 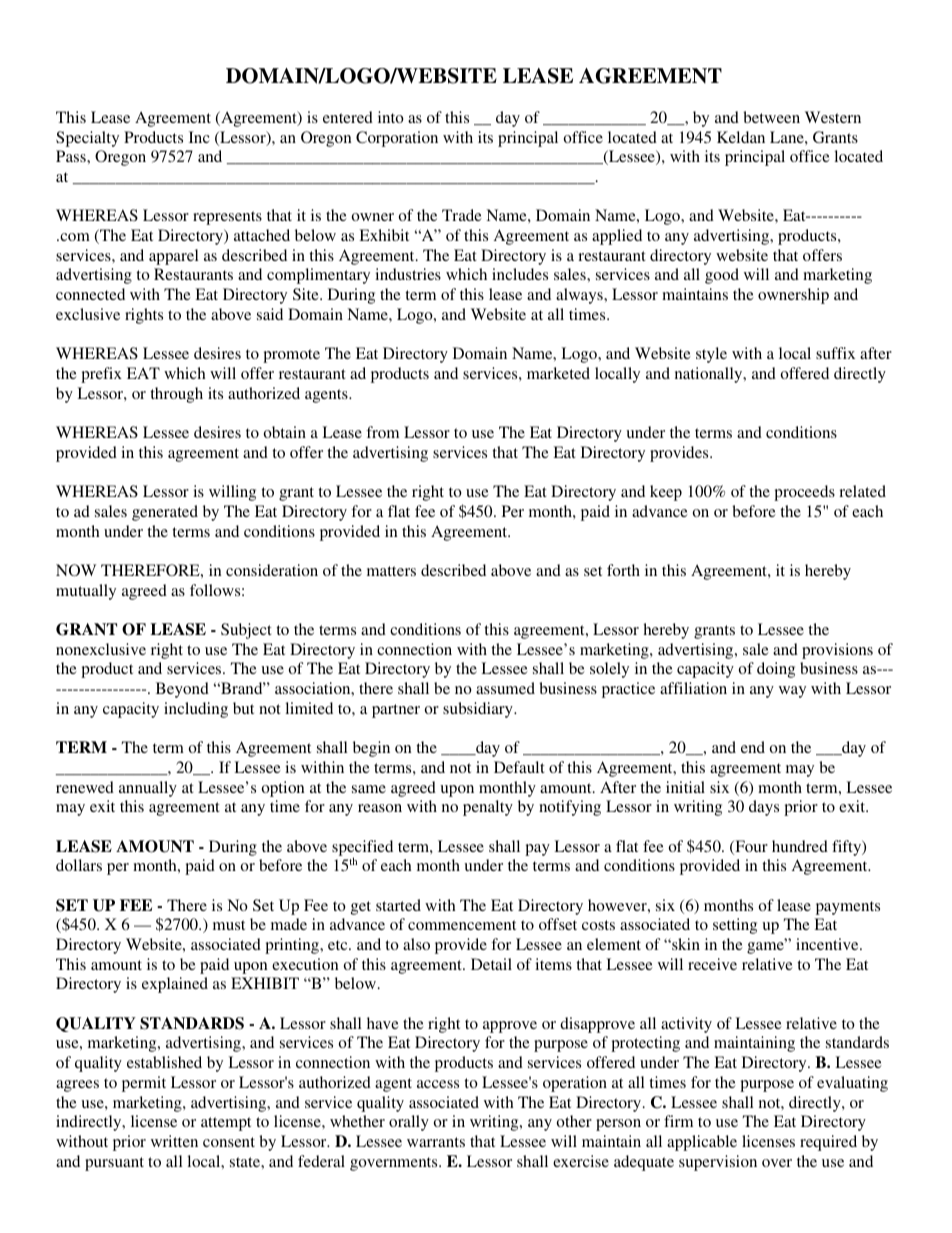 What do you see at coordinates (87, 139) in the screenshot?
I see `Specialty` at bounding box center [87, 139].
